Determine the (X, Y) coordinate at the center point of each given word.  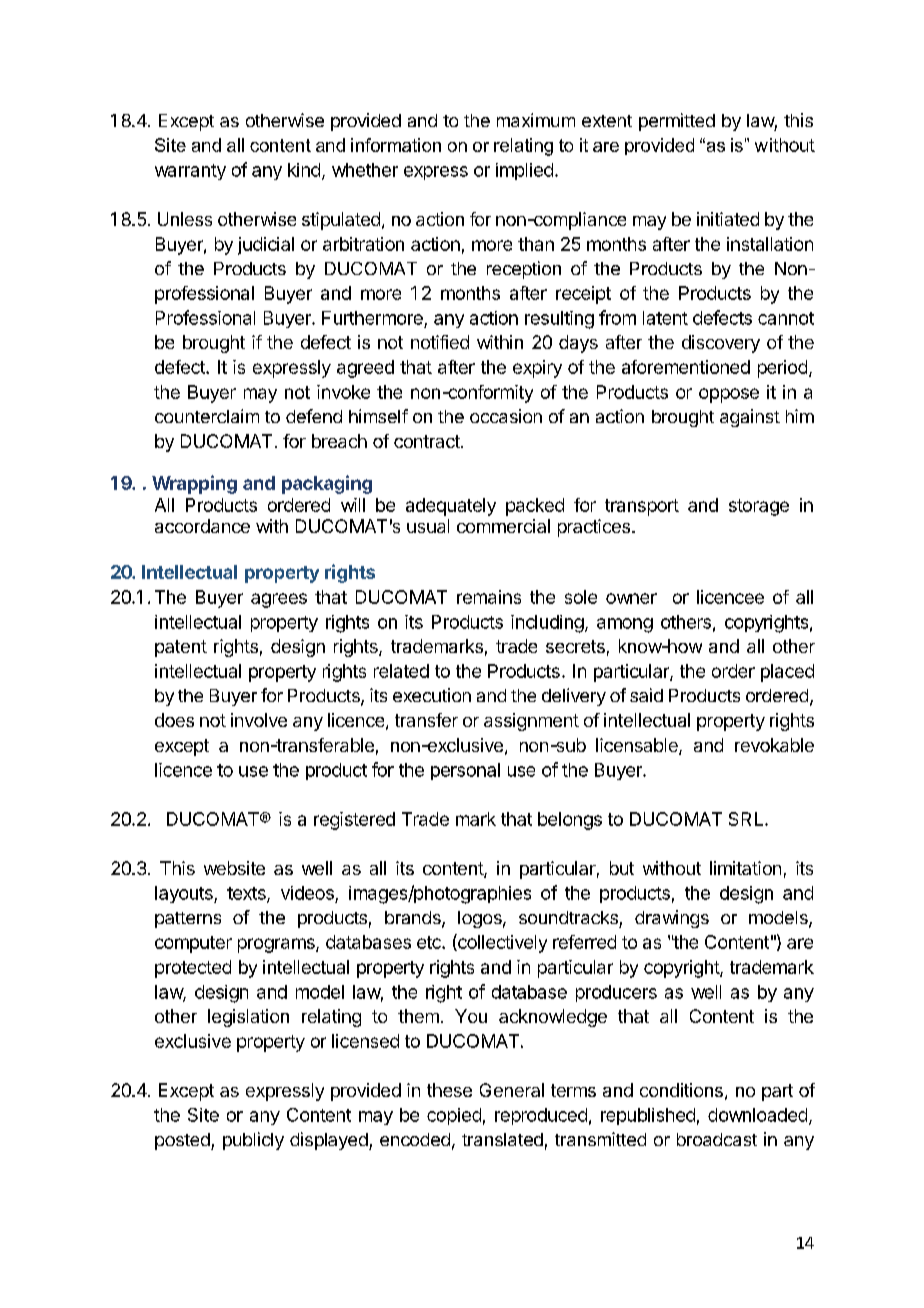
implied (524, 171)
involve (259, 720)
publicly (253, 1141)
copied (454, 1116)
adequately (451, 507)
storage (759, 507)
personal (465, 771)
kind (304, 170)
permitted (677, 122)
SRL (747, 819)
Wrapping (194, 484)
